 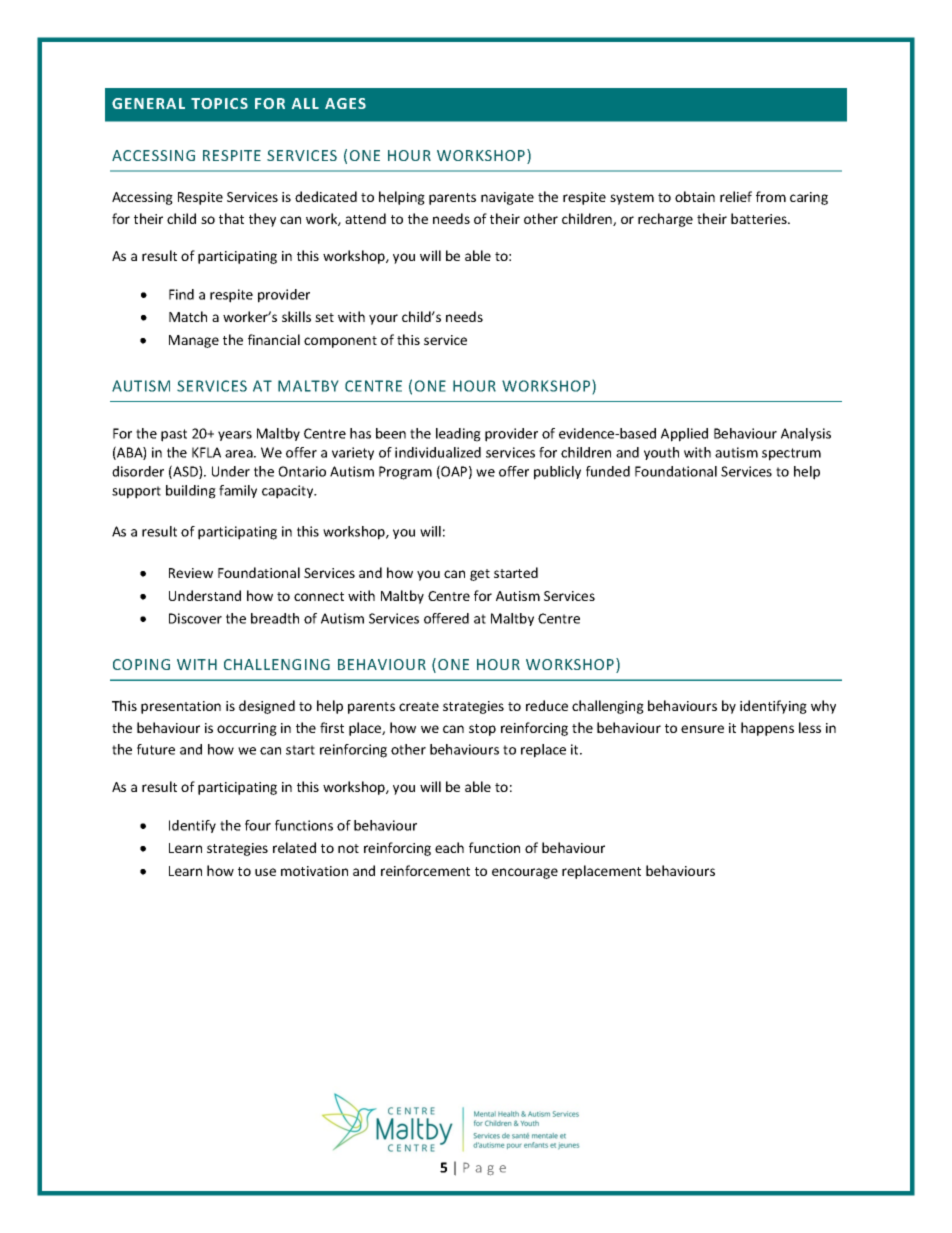 What do you see at coordinates (238, 491) in the screenshot?
I see `family` at bounding box center [238, 491].
